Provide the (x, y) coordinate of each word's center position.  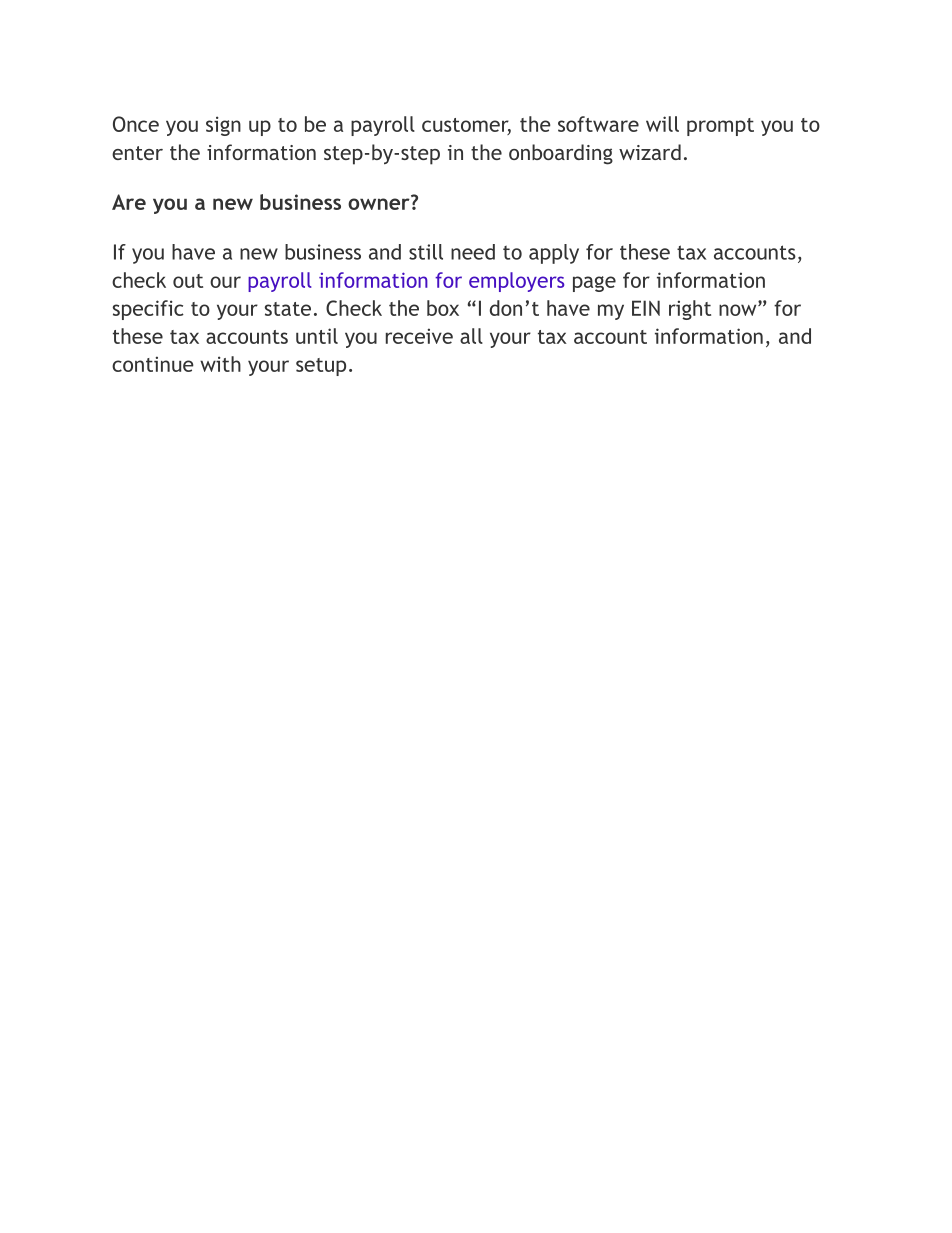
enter (137, 153)
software (598, 124)
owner (380, 203)
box (443, 308)
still (426, 252)
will (662, 124)
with (220, 364)
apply (554, 254)
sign (223, 126)
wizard (650, 152)
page (594, 284)
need (473, 252)
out (188, 281)
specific (148, 310)
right (690, 310)
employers (516, 282)
